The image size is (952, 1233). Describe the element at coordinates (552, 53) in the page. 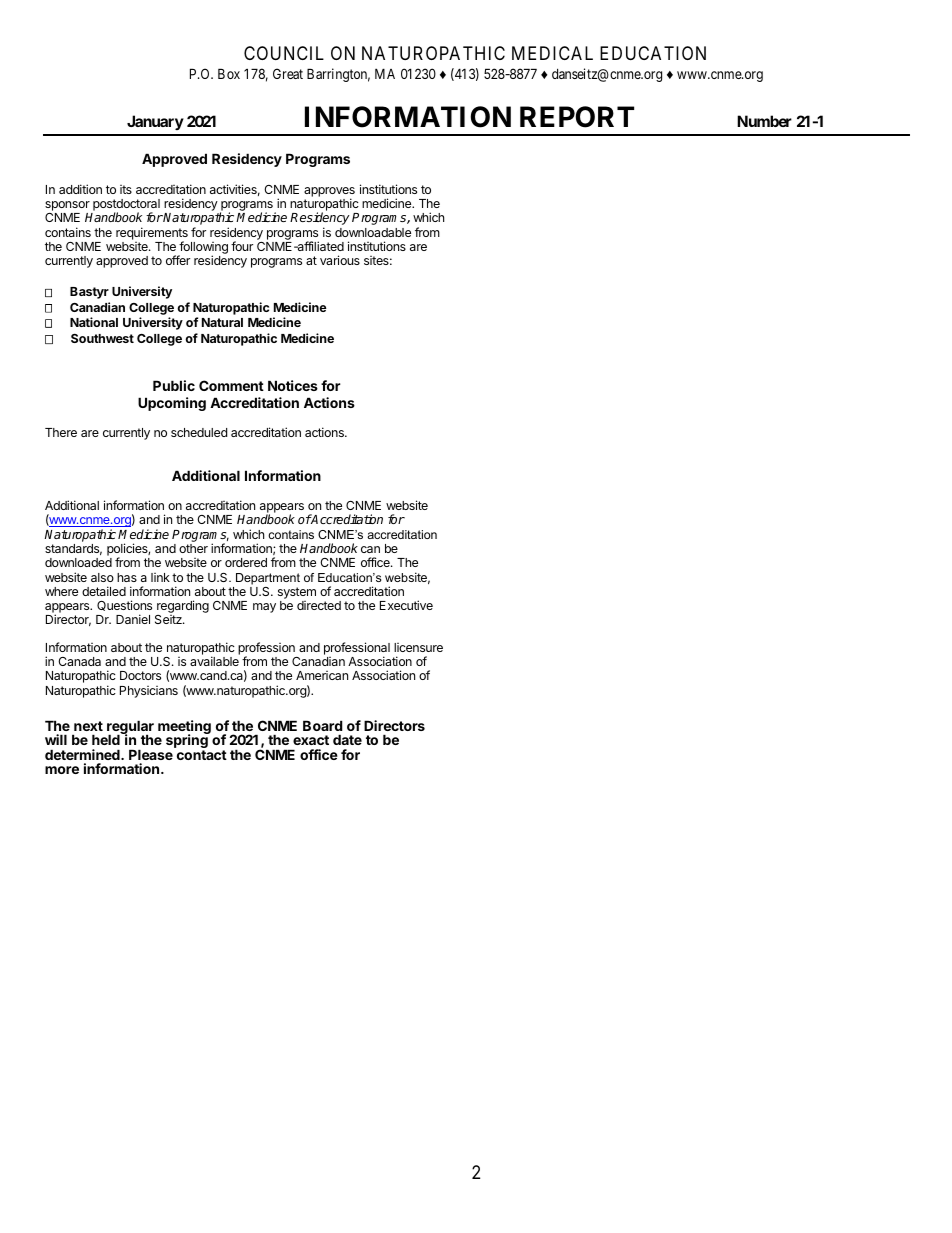

I see `MEDICAL` at that location.
